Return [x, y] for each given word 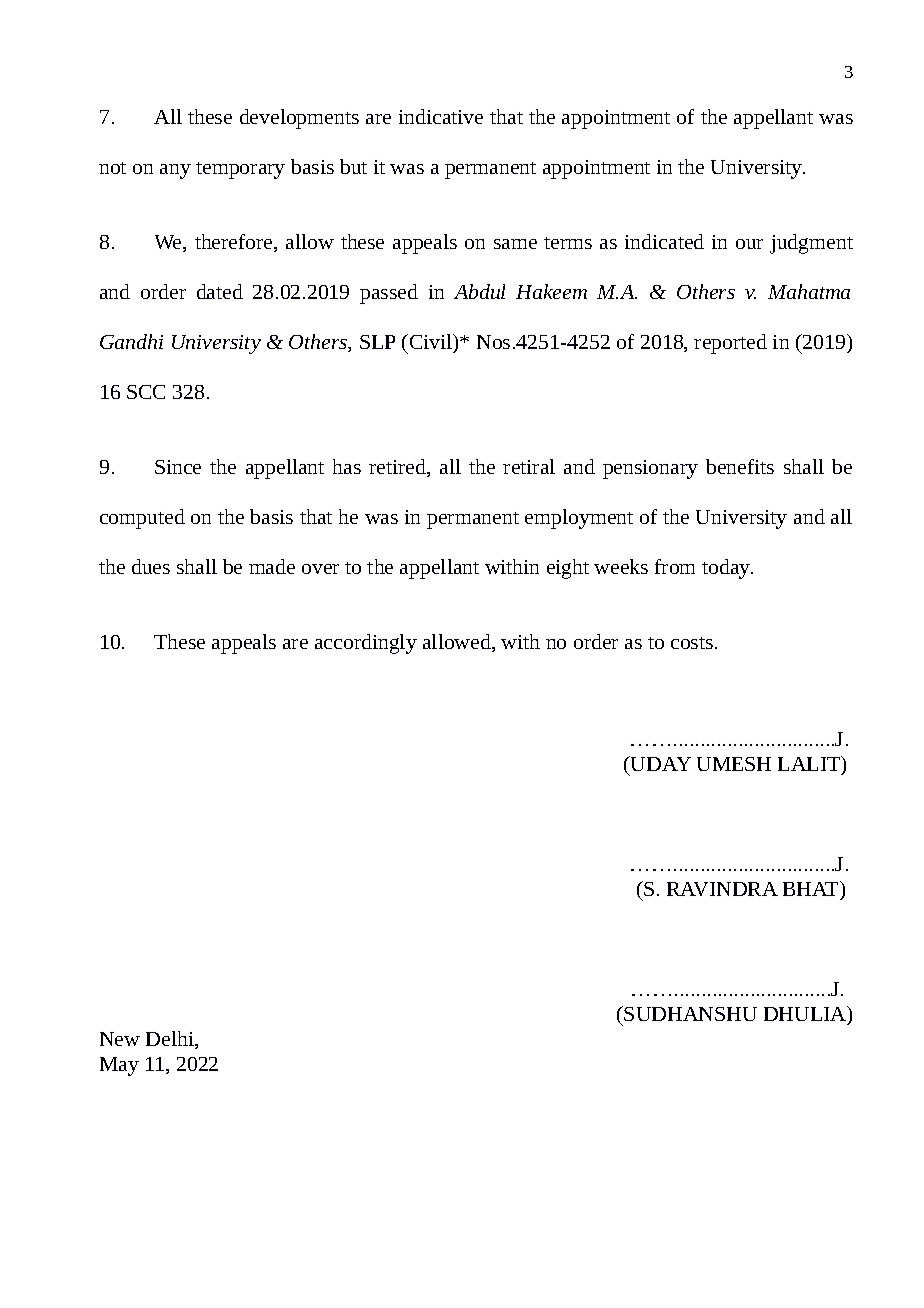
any [175, 171]
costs [693, 643]
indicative [441, 116]
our [749, 244]
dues [151, 566]
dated [220, 291]
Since [178, 467]
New [120, 1039]
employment [579, 519]
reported [730, 344]
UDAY [660, 763]
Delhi [171, 1040]
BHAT [812, 888]
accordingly [366, 644]
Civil [432, 341]
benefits [740, 466]
